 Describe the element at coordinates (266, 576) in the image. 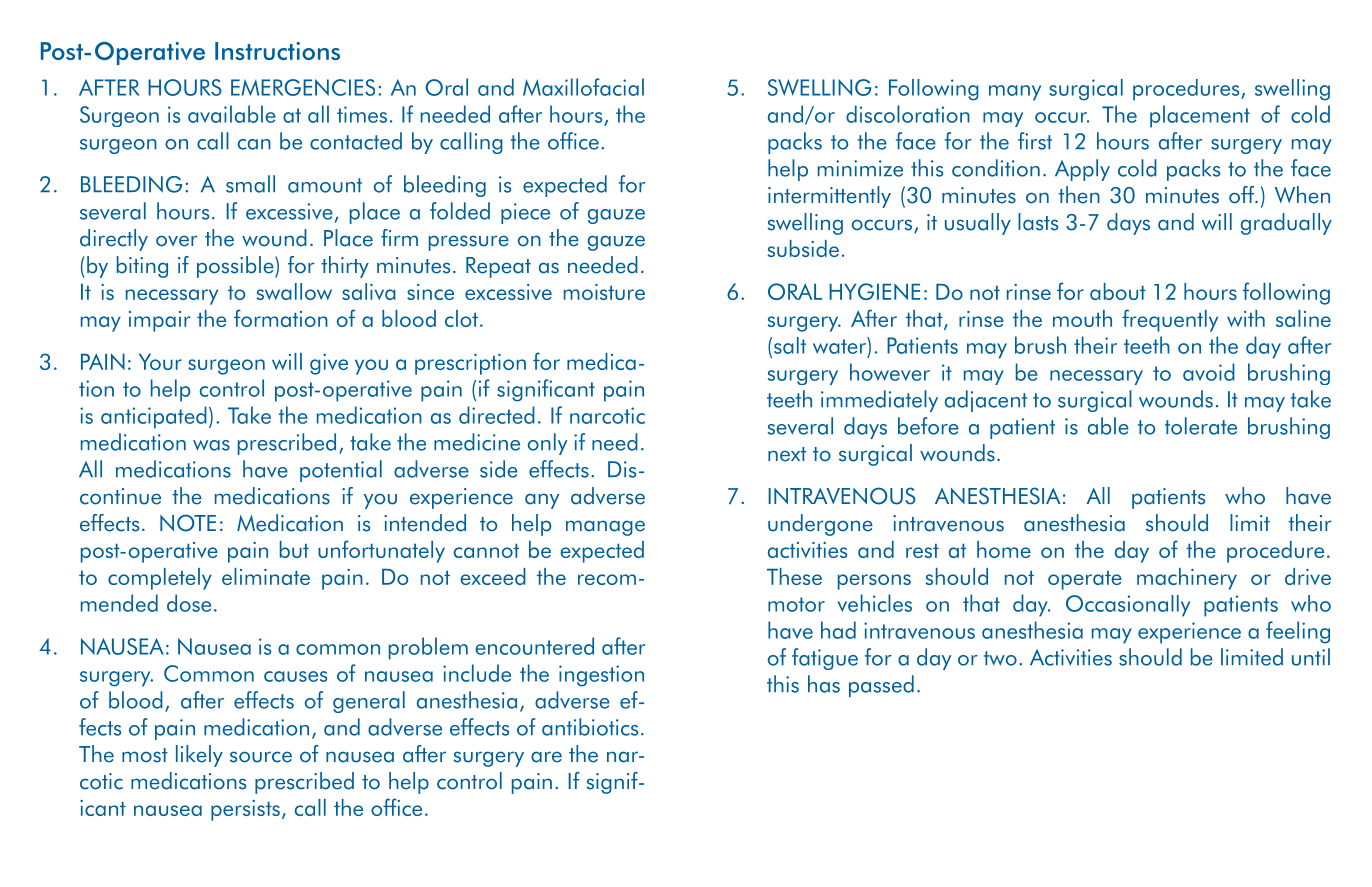

I see `eliminate` at that location.
